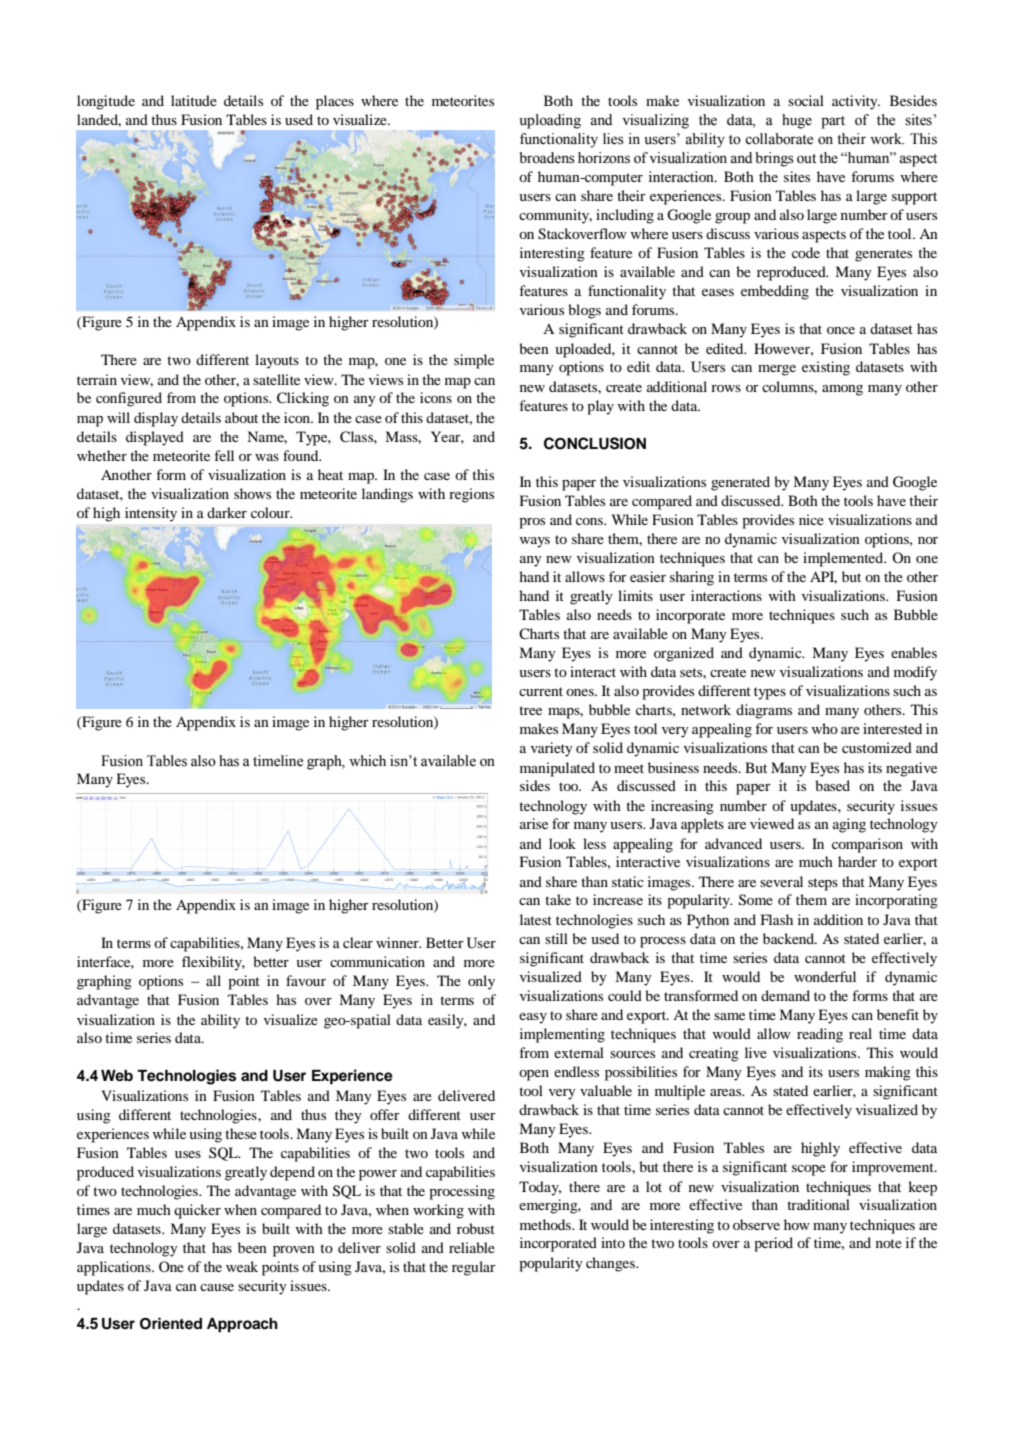 This screenshot has width=1014, height=1435. I want to click on cause, so click(217, 1287).
